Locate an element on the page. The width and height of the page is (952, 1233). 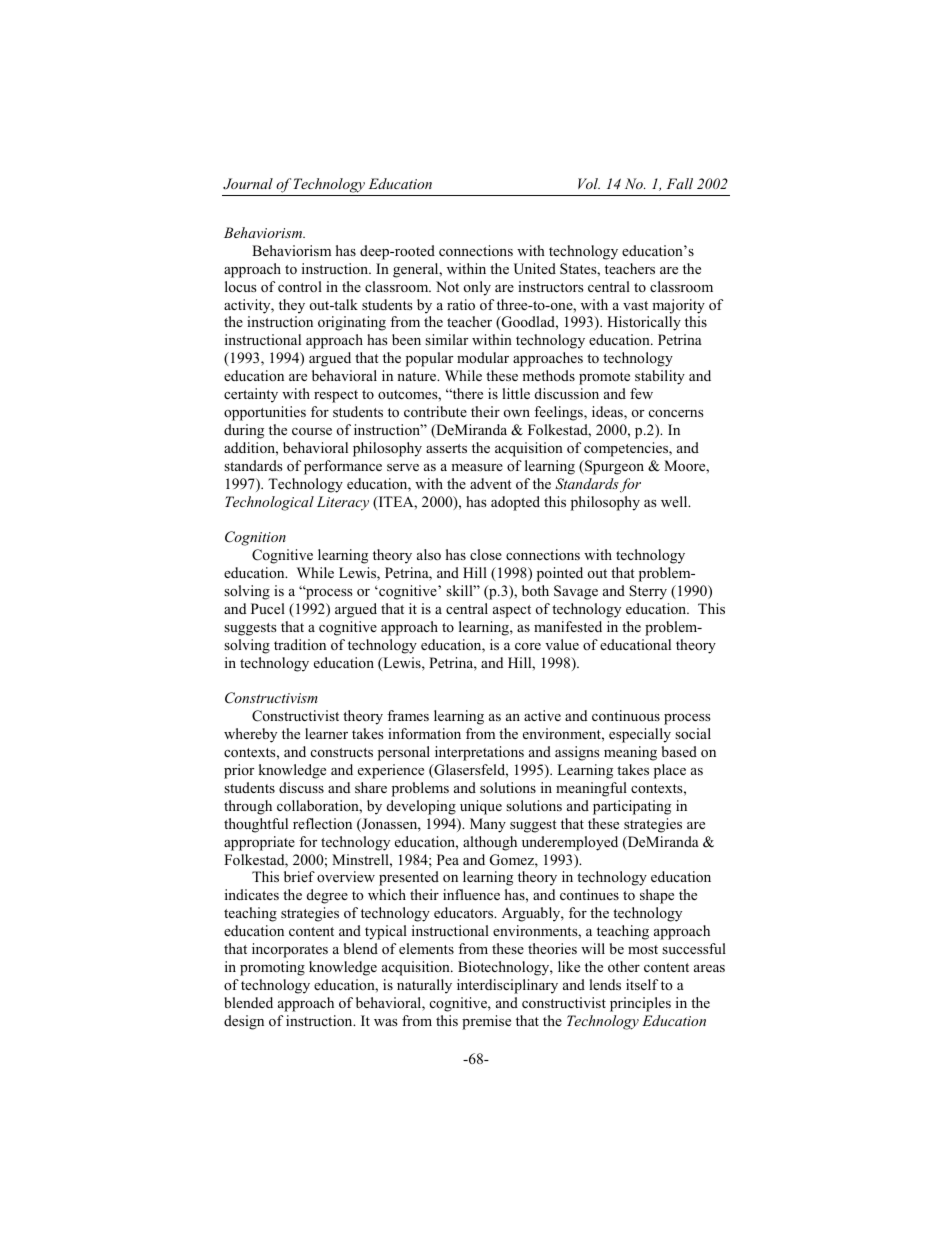
Savage is located at coordinates (576, 592).
